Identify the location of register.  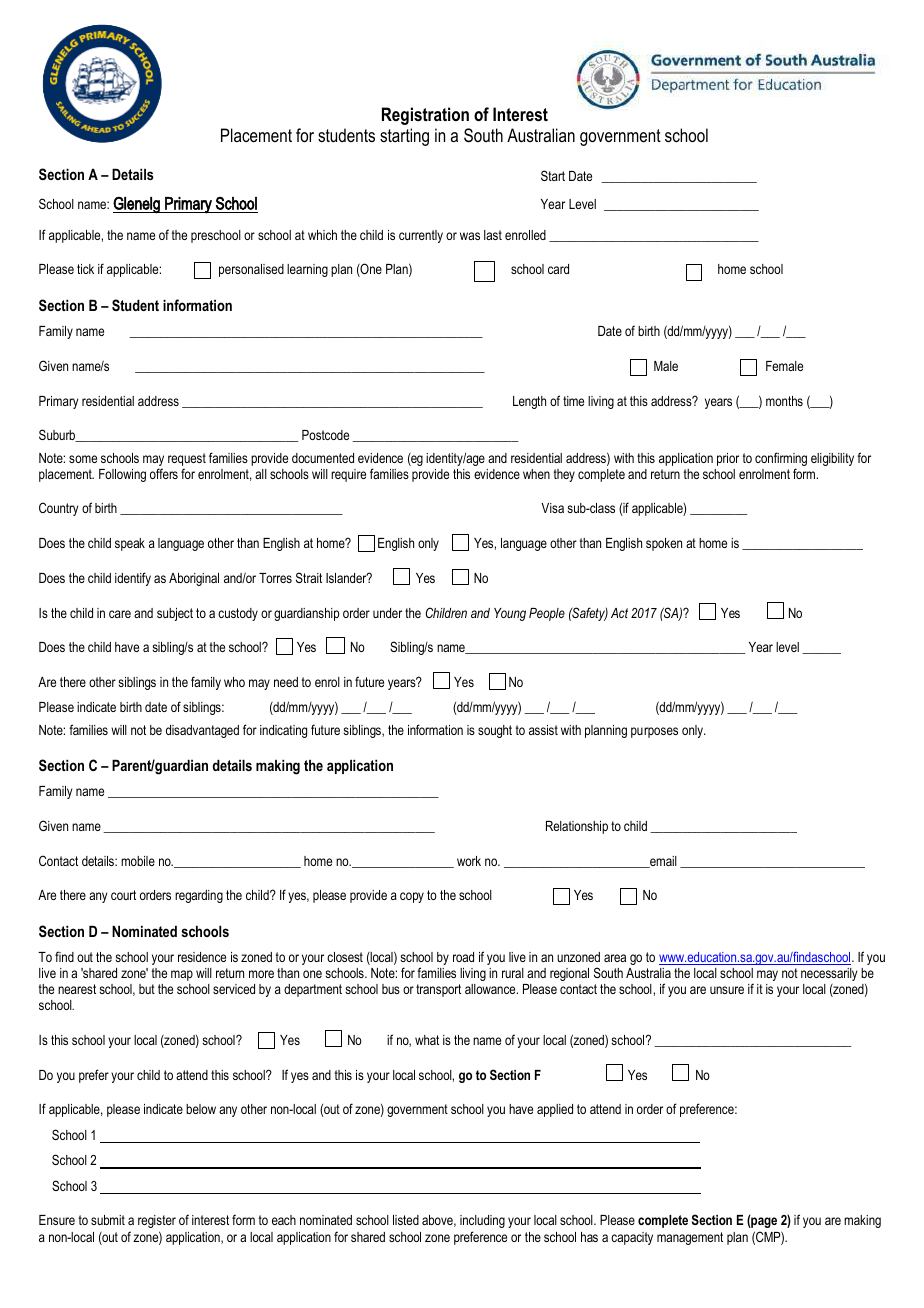
(157, 1221).
